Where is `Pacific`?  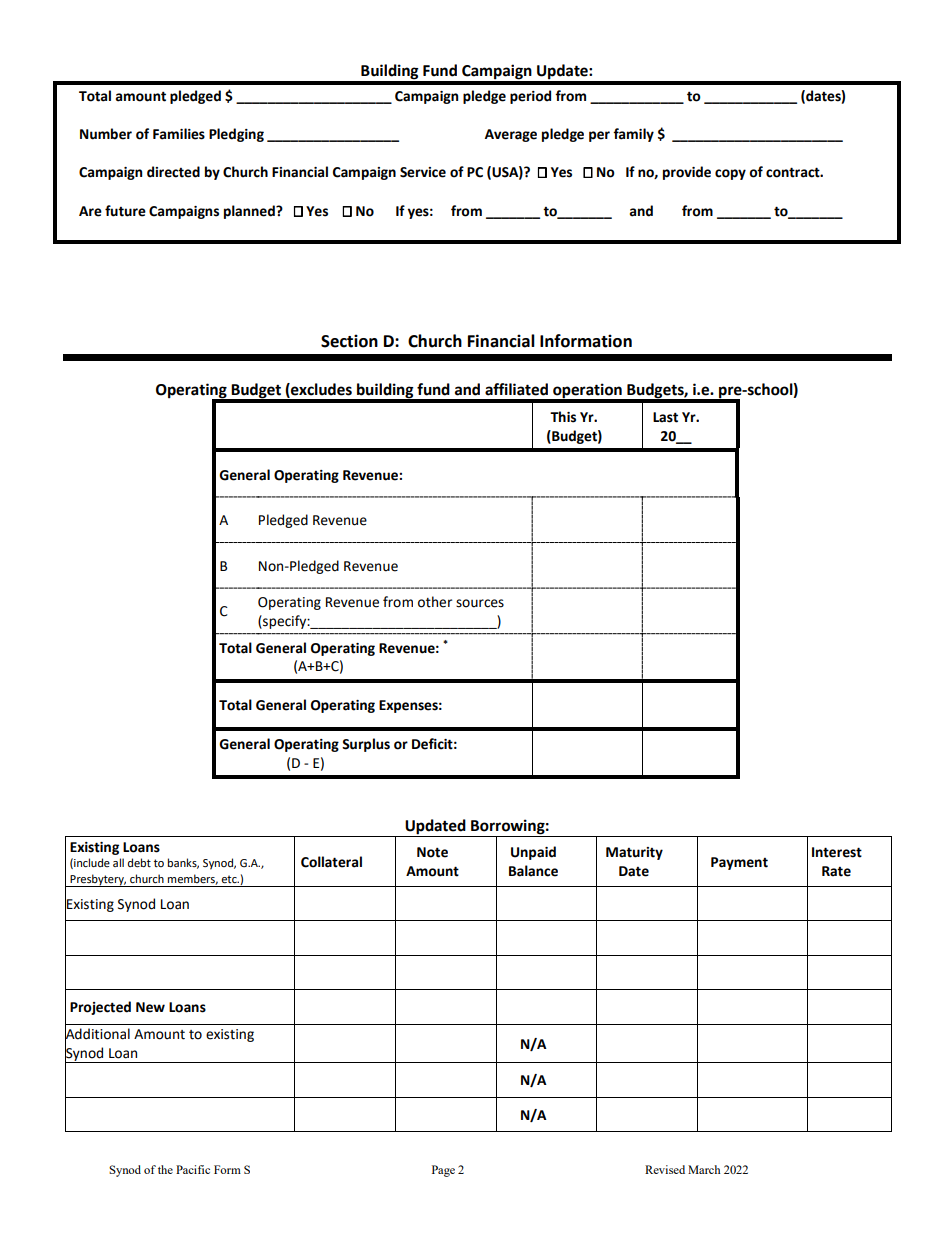 Pacific is located at coordinates (193, 1169).
